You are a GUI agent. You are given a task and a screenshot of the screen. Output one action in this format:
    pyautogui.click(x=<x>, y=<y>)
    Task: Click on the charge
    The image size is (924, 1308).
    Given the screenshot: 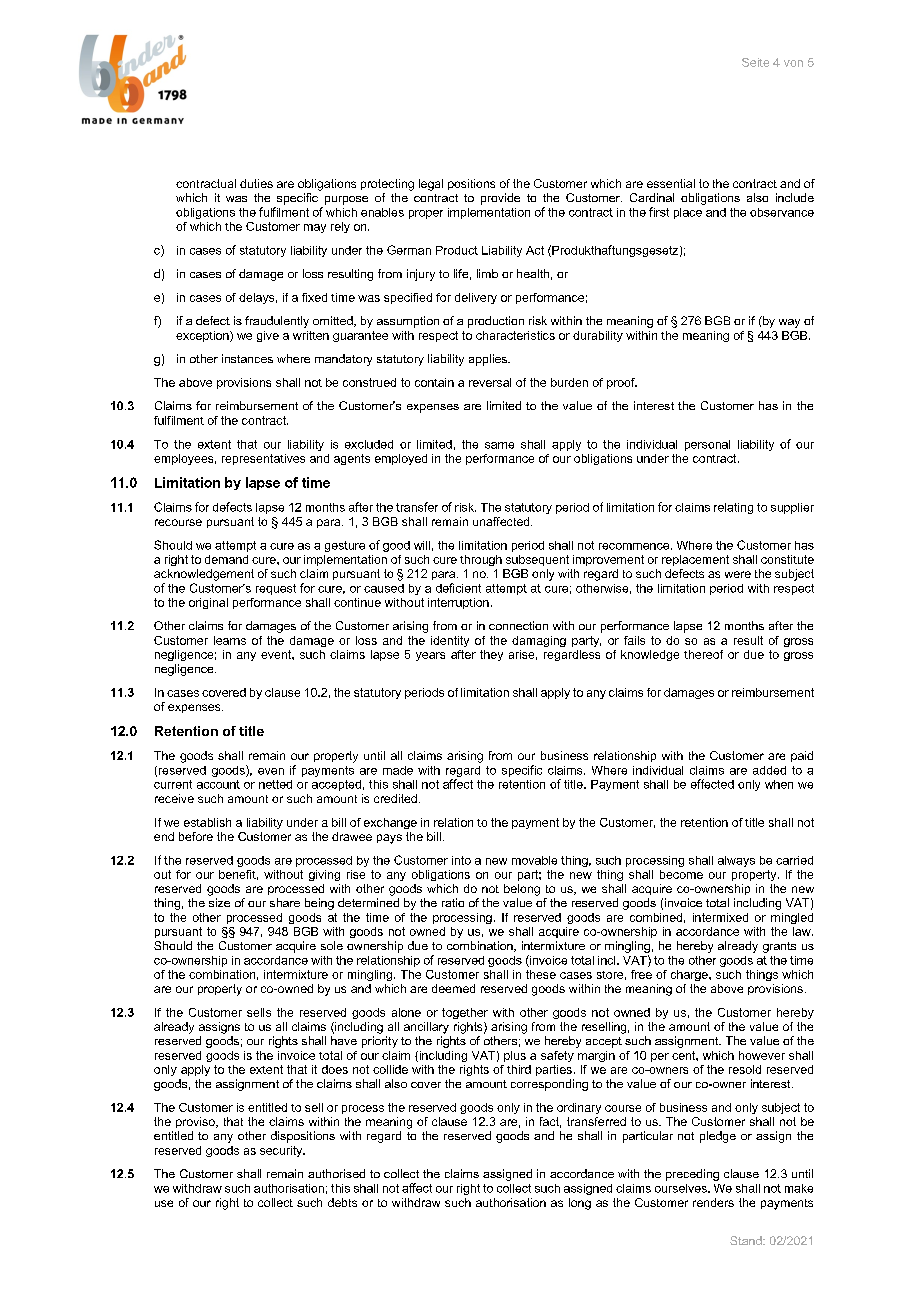 What is the action you would take?
    pyautogui.click(x=690, y=975)
